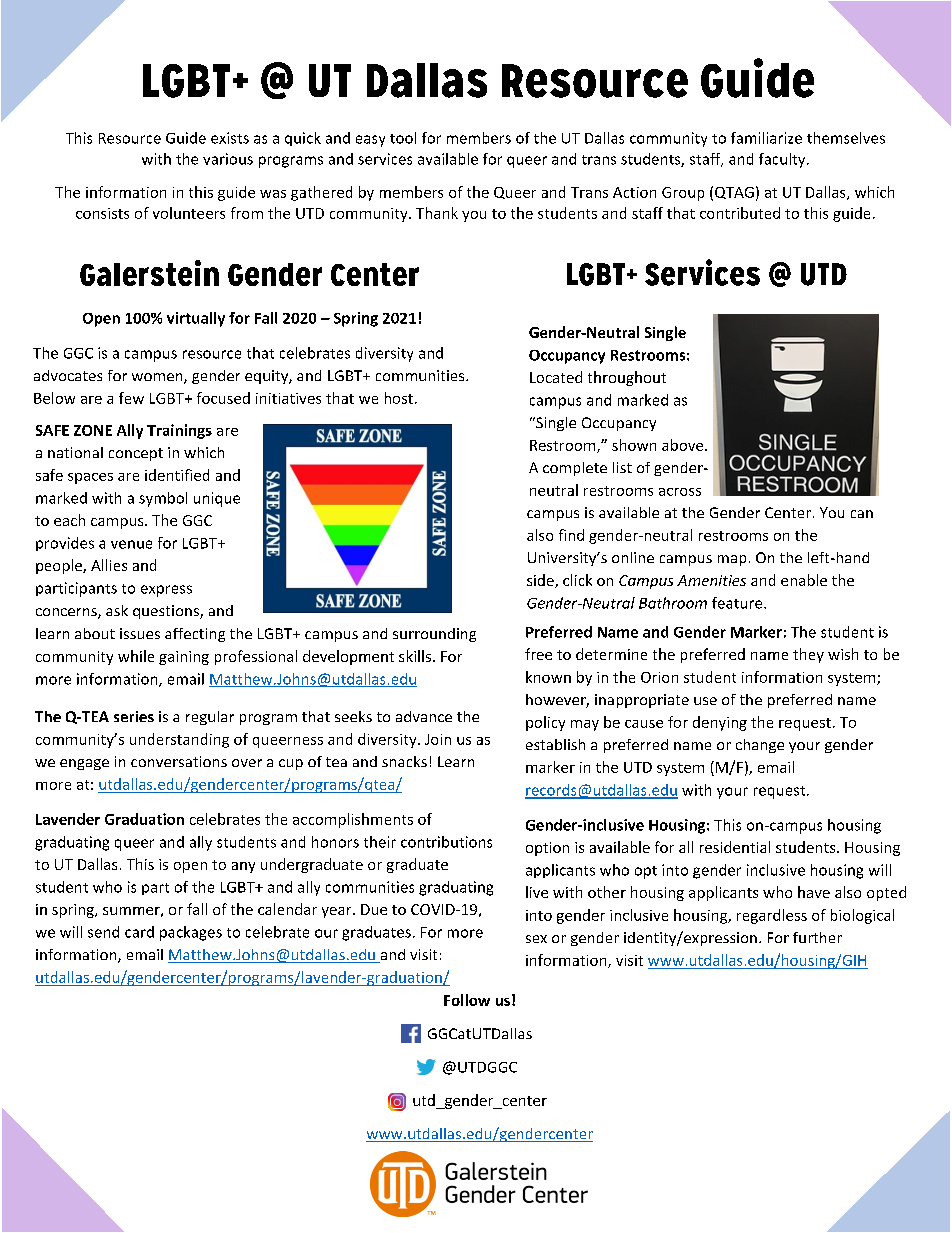 Image resolution: width=952 pixels, height=1233 pixels. What do you see at coordinates (817, 937) in the screenshot?
I see `further` at bounding box center [817, 937].
